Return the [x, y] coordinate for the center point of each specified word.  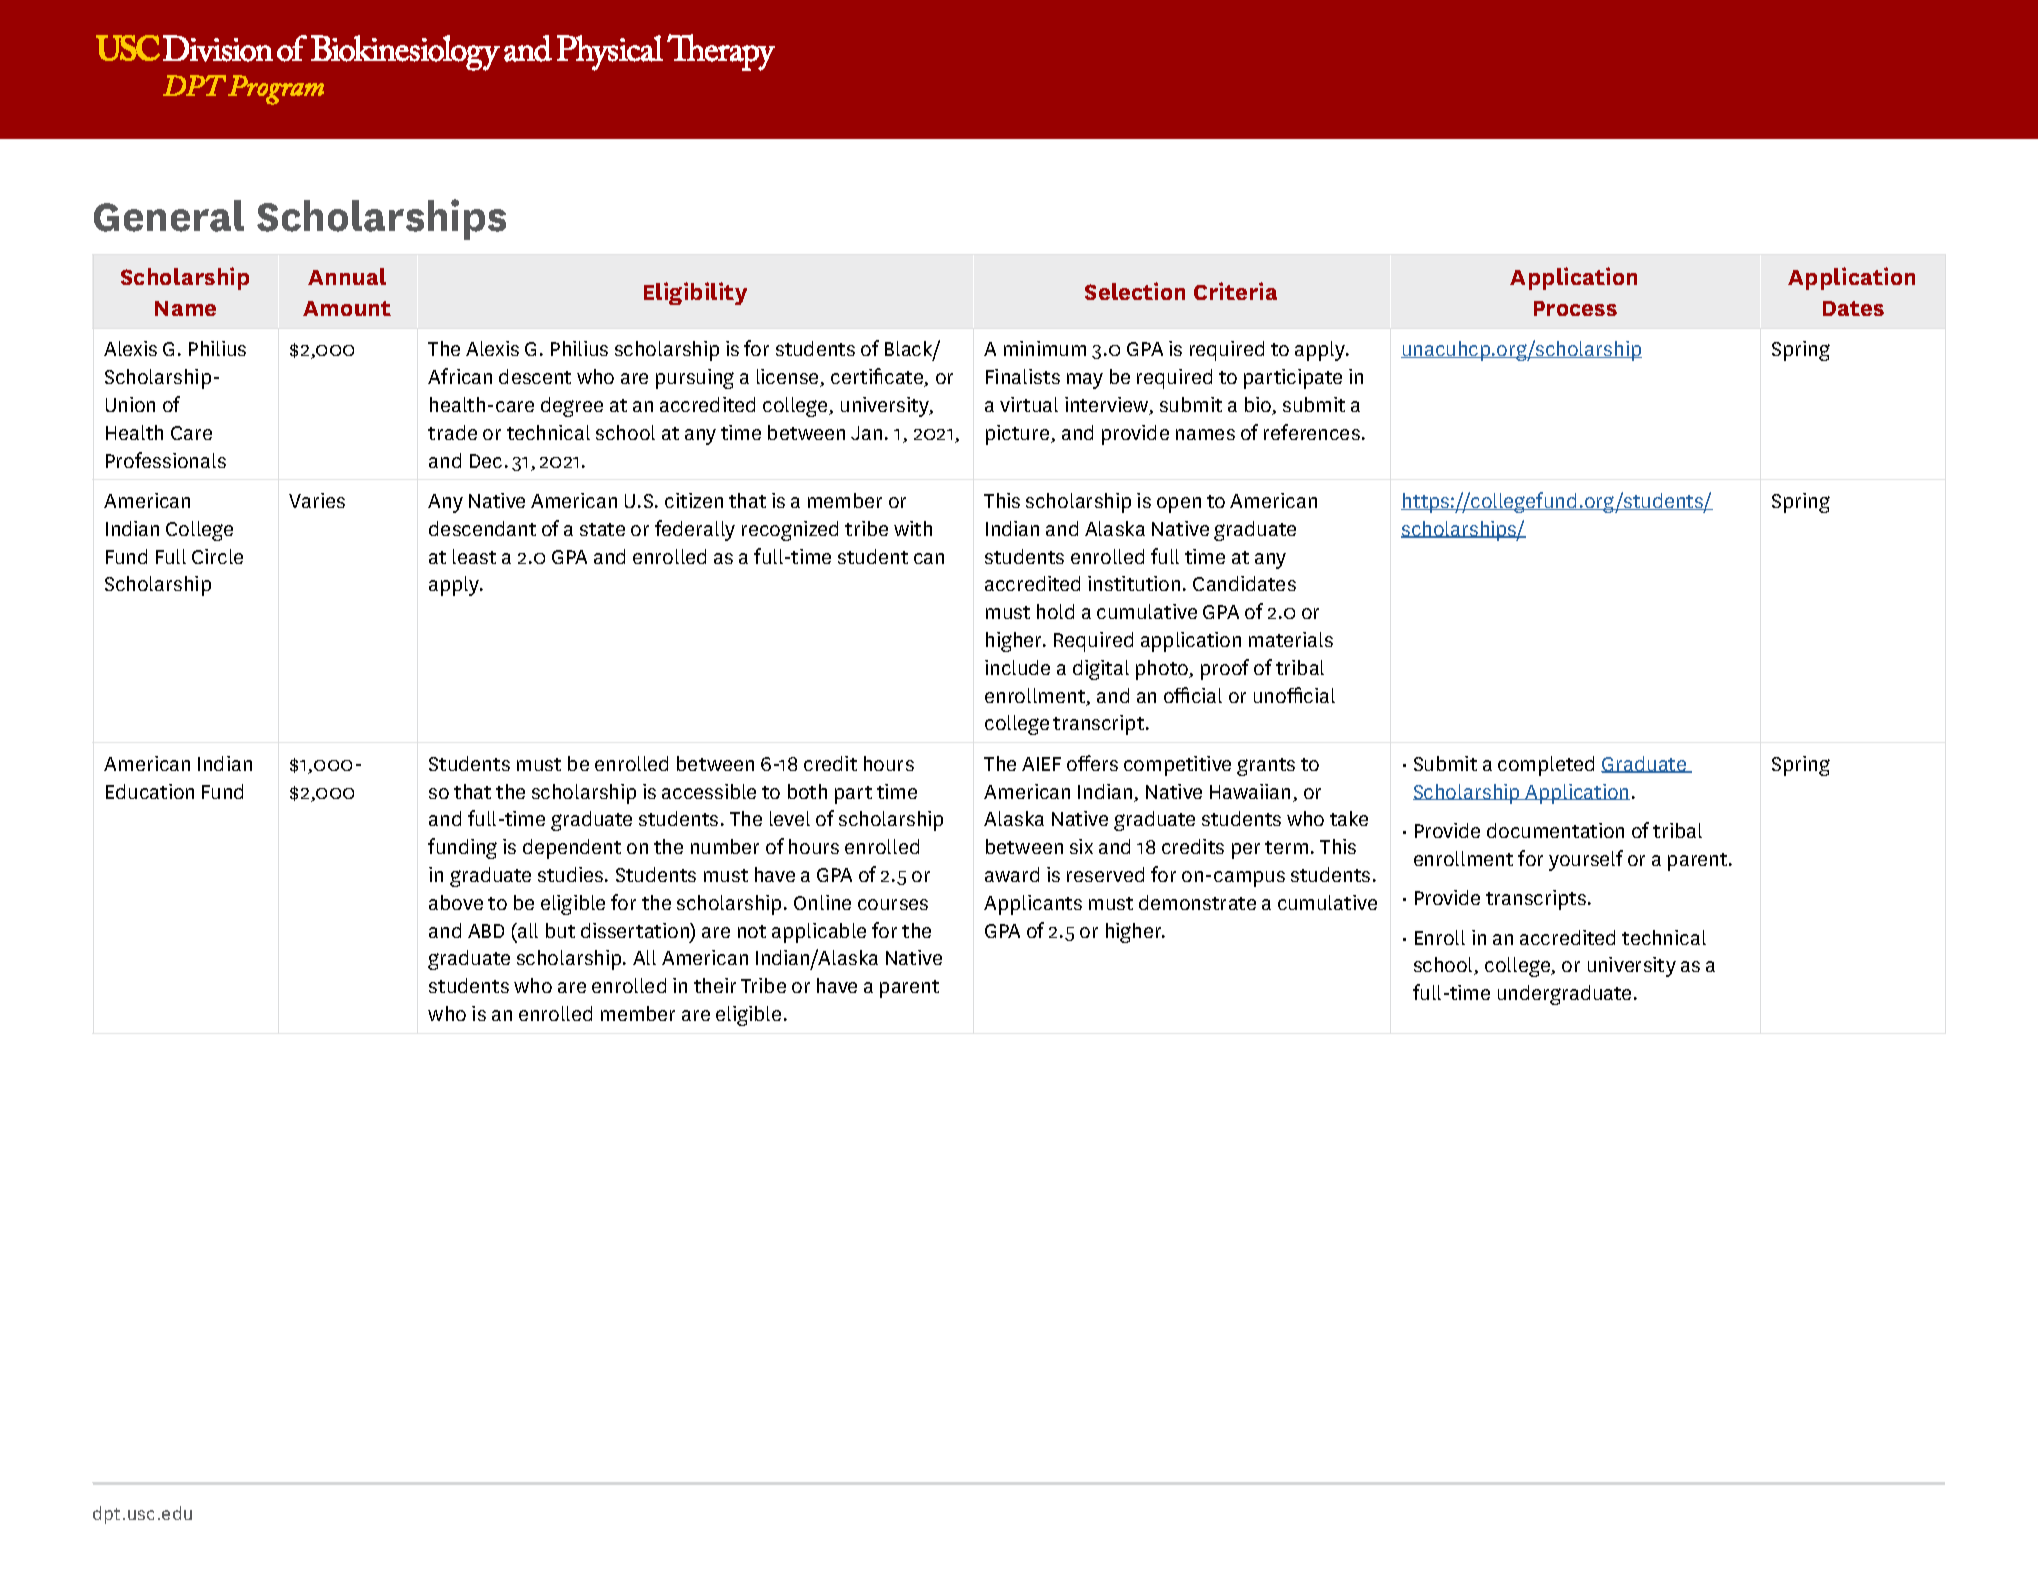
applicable [819, 933]
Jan [866, 433]
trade [452, 432]
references [1312, 432]
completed [1546, 766]
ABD [486, 931]
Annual [347, 276]
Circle [217, 556]
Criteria [1235, 291]
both [807, 791]
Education [150, 791]
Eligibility [695, 293]
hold [1055, 611]
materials [1291, 639]
